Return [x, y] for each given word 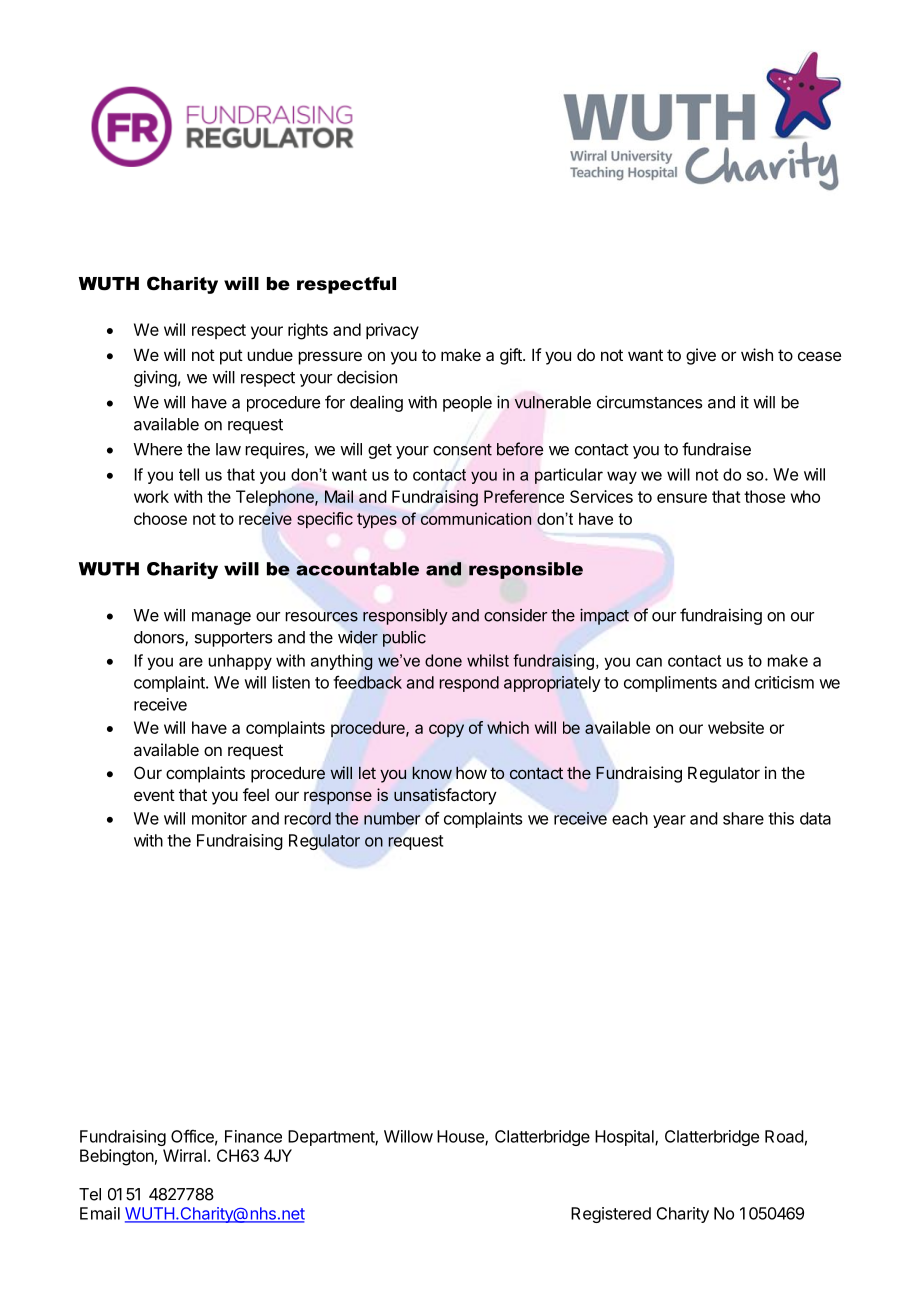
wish [757, 354]
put [231, 357]
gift [512, 356]
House [461, 1137]
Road [784, 1136]
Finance [253, 1136]
